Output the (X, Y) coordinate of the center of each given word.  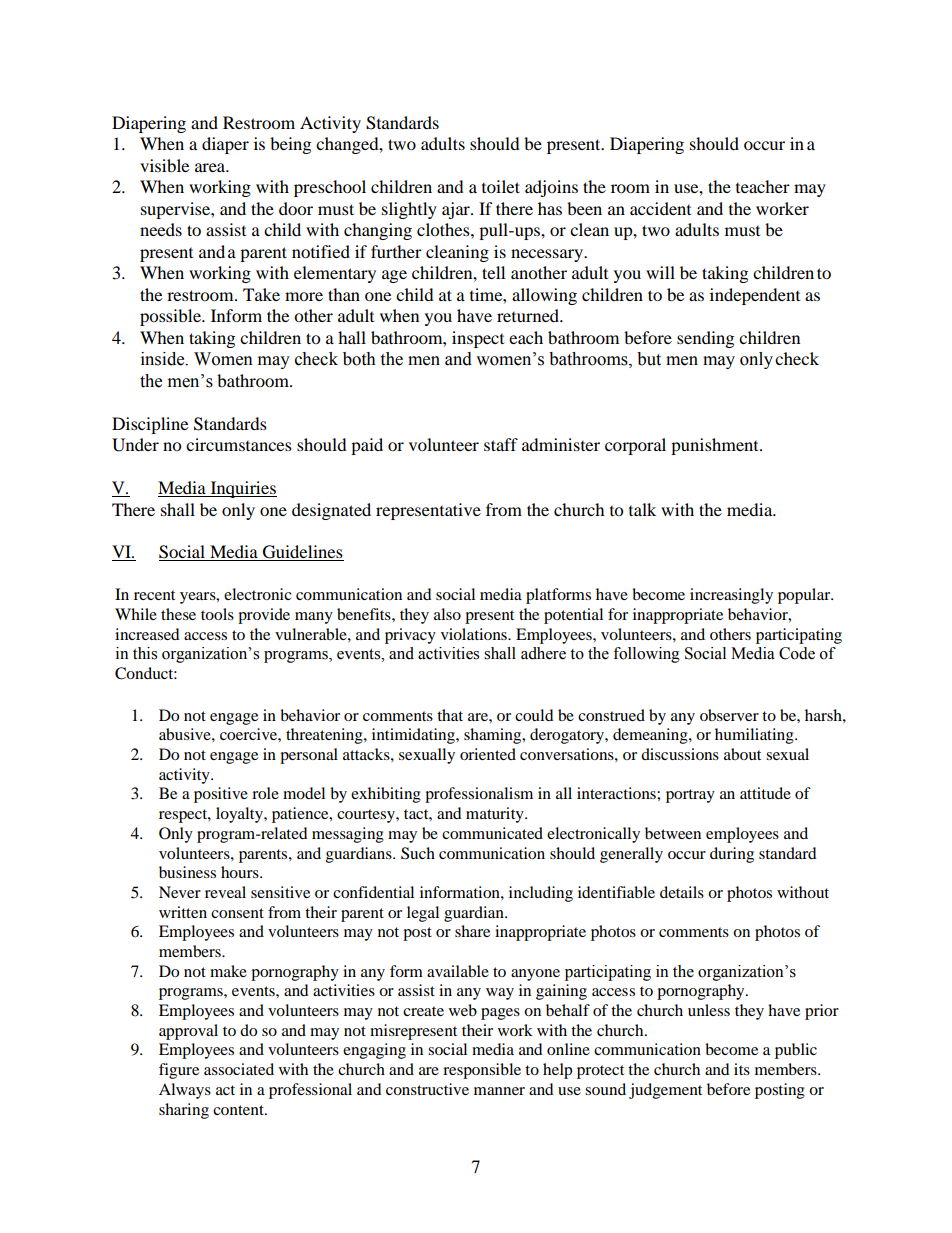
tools (217, 614)
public (796, 1051)
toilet (501, 186)
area (211, 167)
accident (660, 208)
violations (475, 634)
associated (239, 1069)
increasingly (731, 596)
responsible (482, 1071)
